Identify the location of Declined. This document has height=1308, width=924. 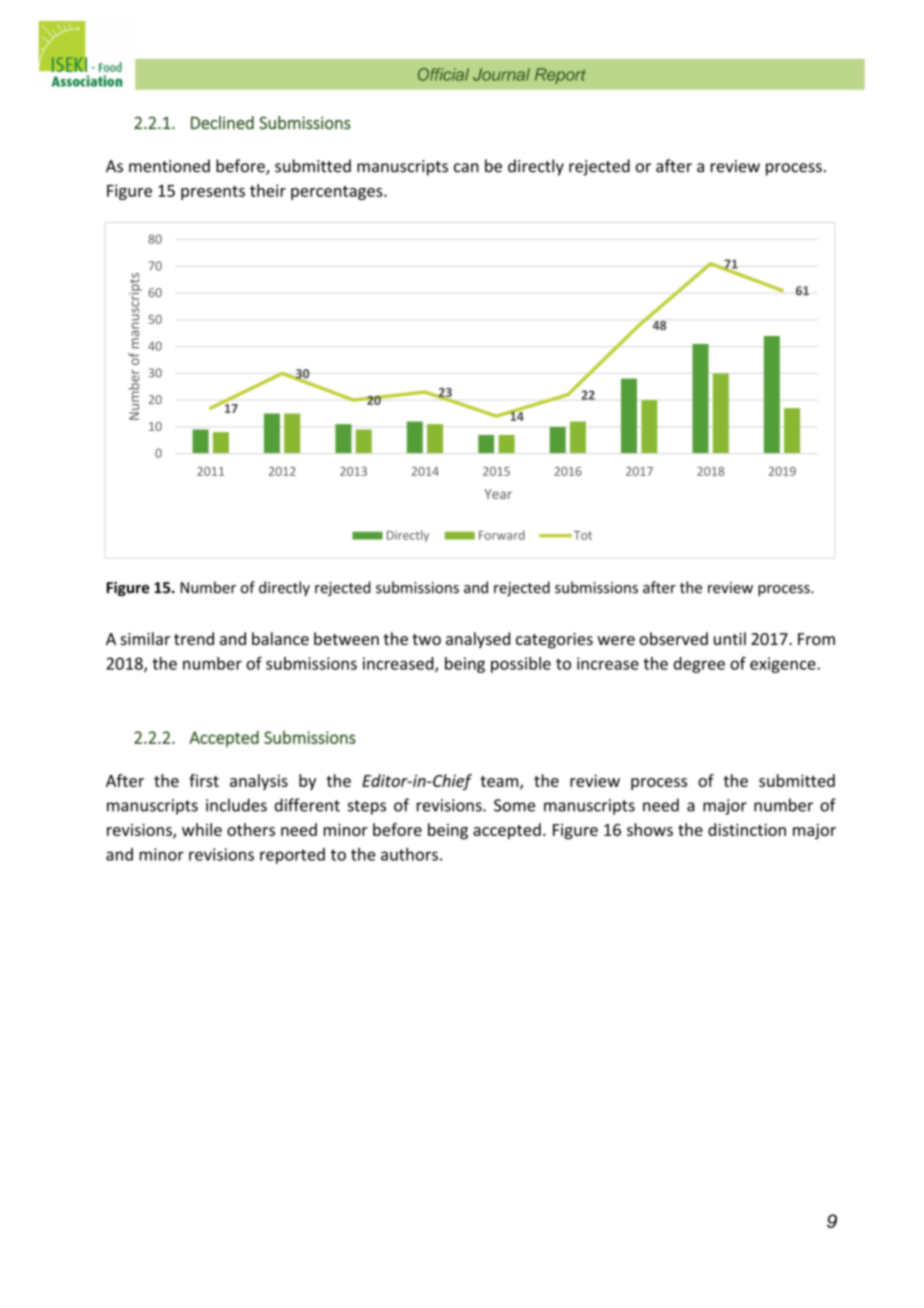
(222, 123).
